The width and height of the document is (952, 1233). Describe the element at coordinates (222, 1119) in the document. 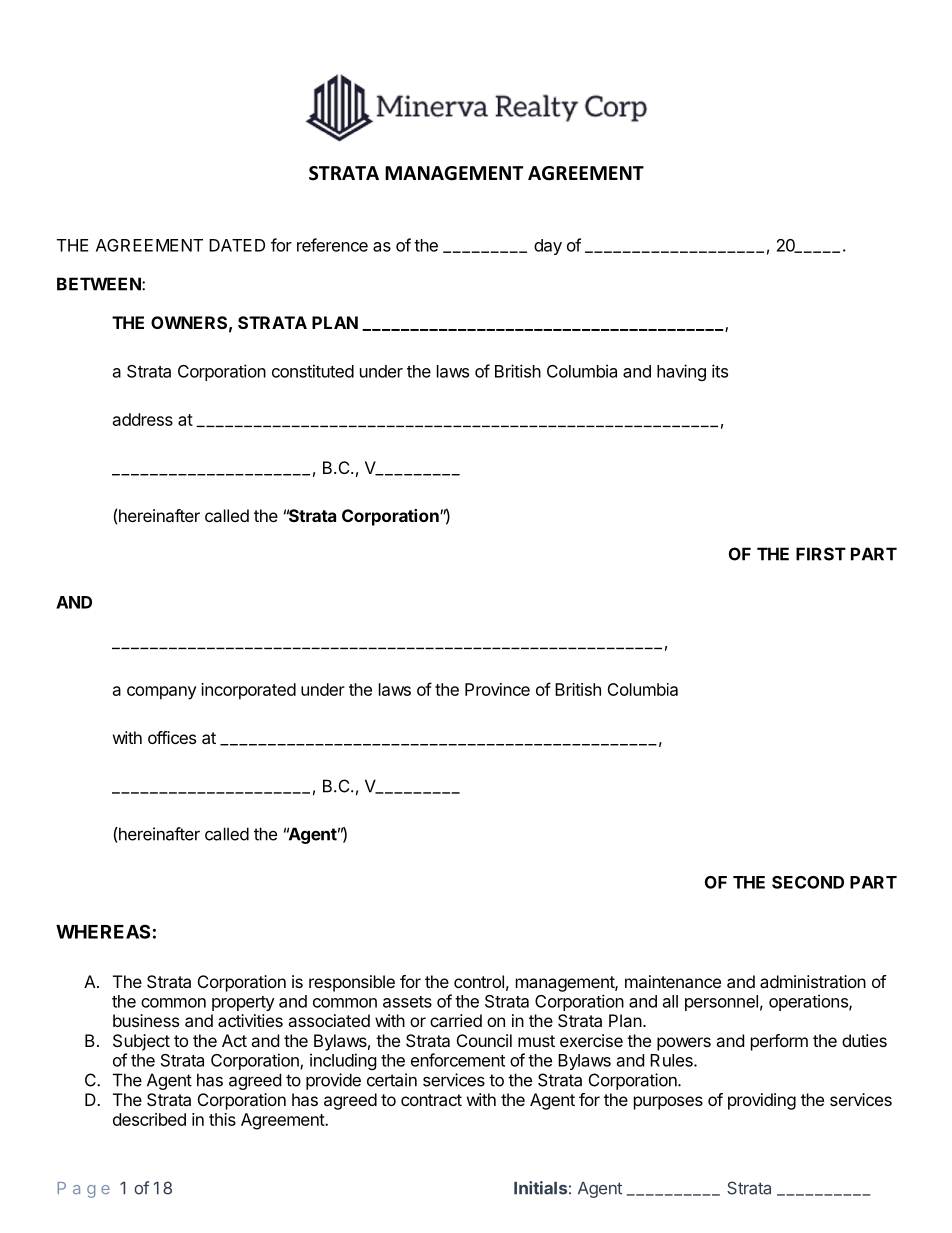

I see `this` at that location.
